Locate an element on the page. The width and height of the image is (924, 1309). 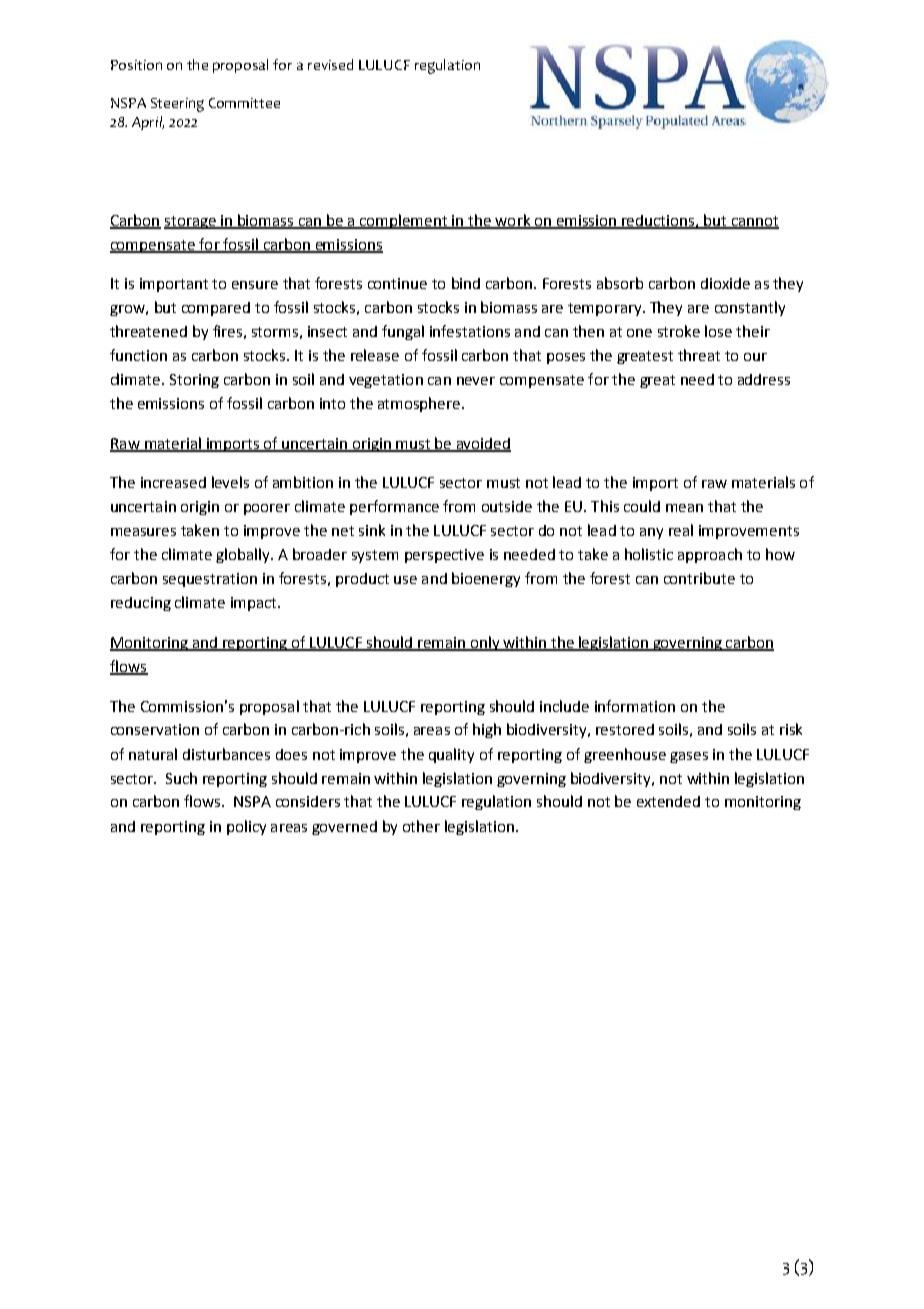
revised is located at coordinates (330, 64).
